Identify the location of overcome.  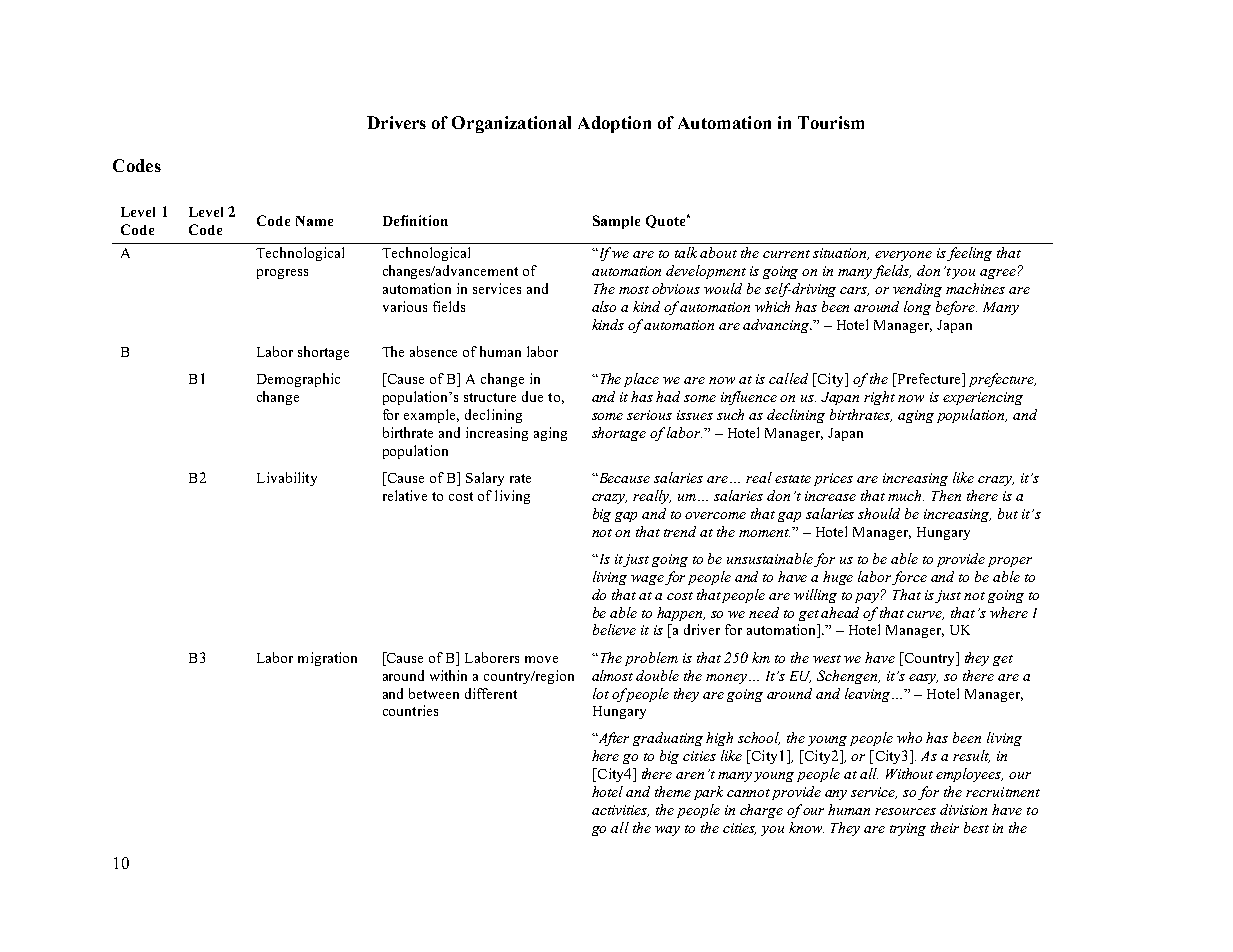
(715, 515).
